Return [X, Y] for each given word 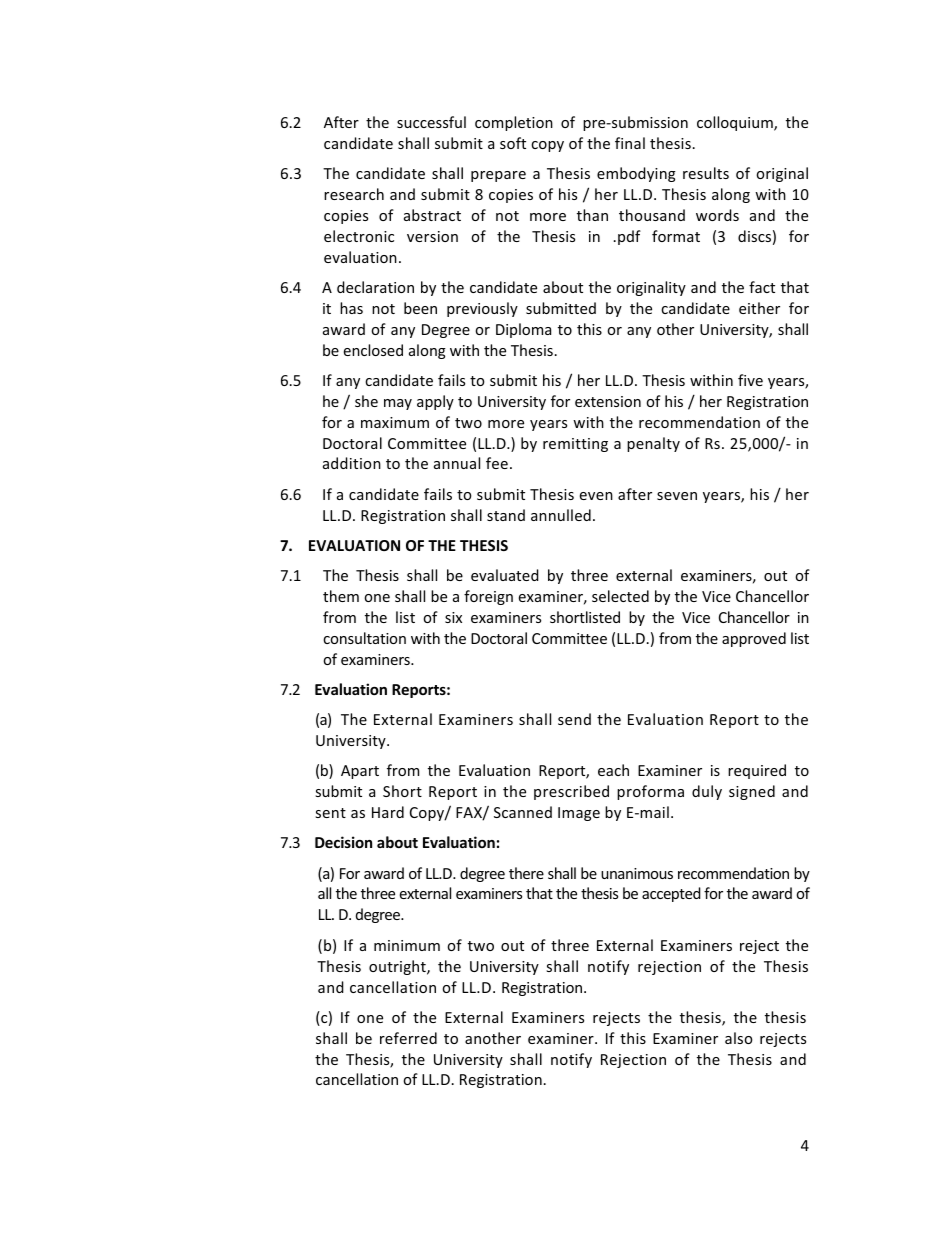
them [341, 596]
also [738, 1038]
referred [408, 1038]
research [354, 194]
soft [513, 143]
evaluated [505, 575]
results [706, 173]
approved [754, 639]
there [526, 873]
